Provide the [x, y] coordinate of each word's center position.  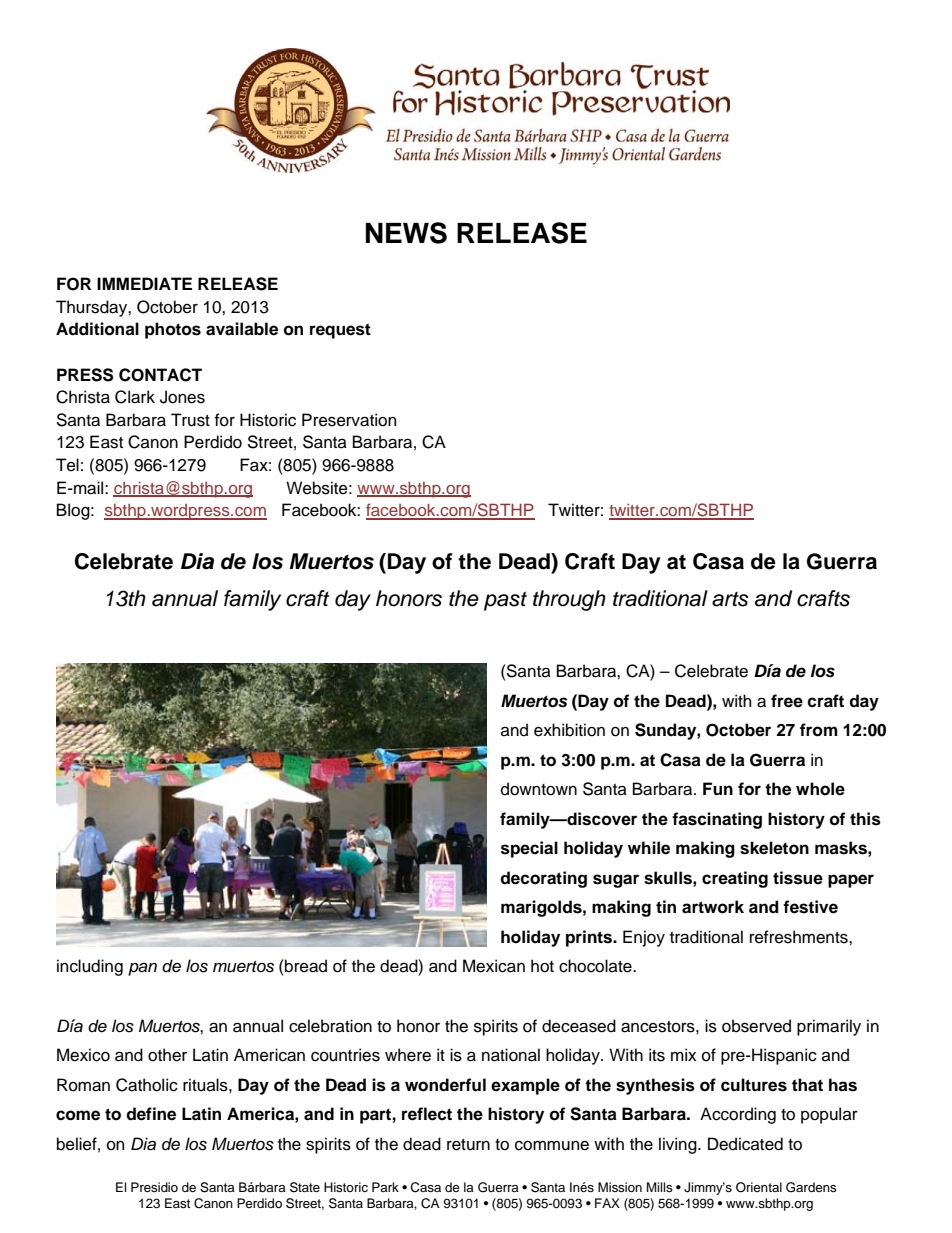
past [505, 601]
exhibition [569, 730]
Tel [67, 465]
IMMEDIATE [144, 283]
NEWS [406, 233]
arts [730, 599]
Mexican [494, 966]
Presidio [154, 1187]
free [787, 701]
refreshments [800, 937]
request [340, 331]
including [90, 967]
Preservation [349, 420]
